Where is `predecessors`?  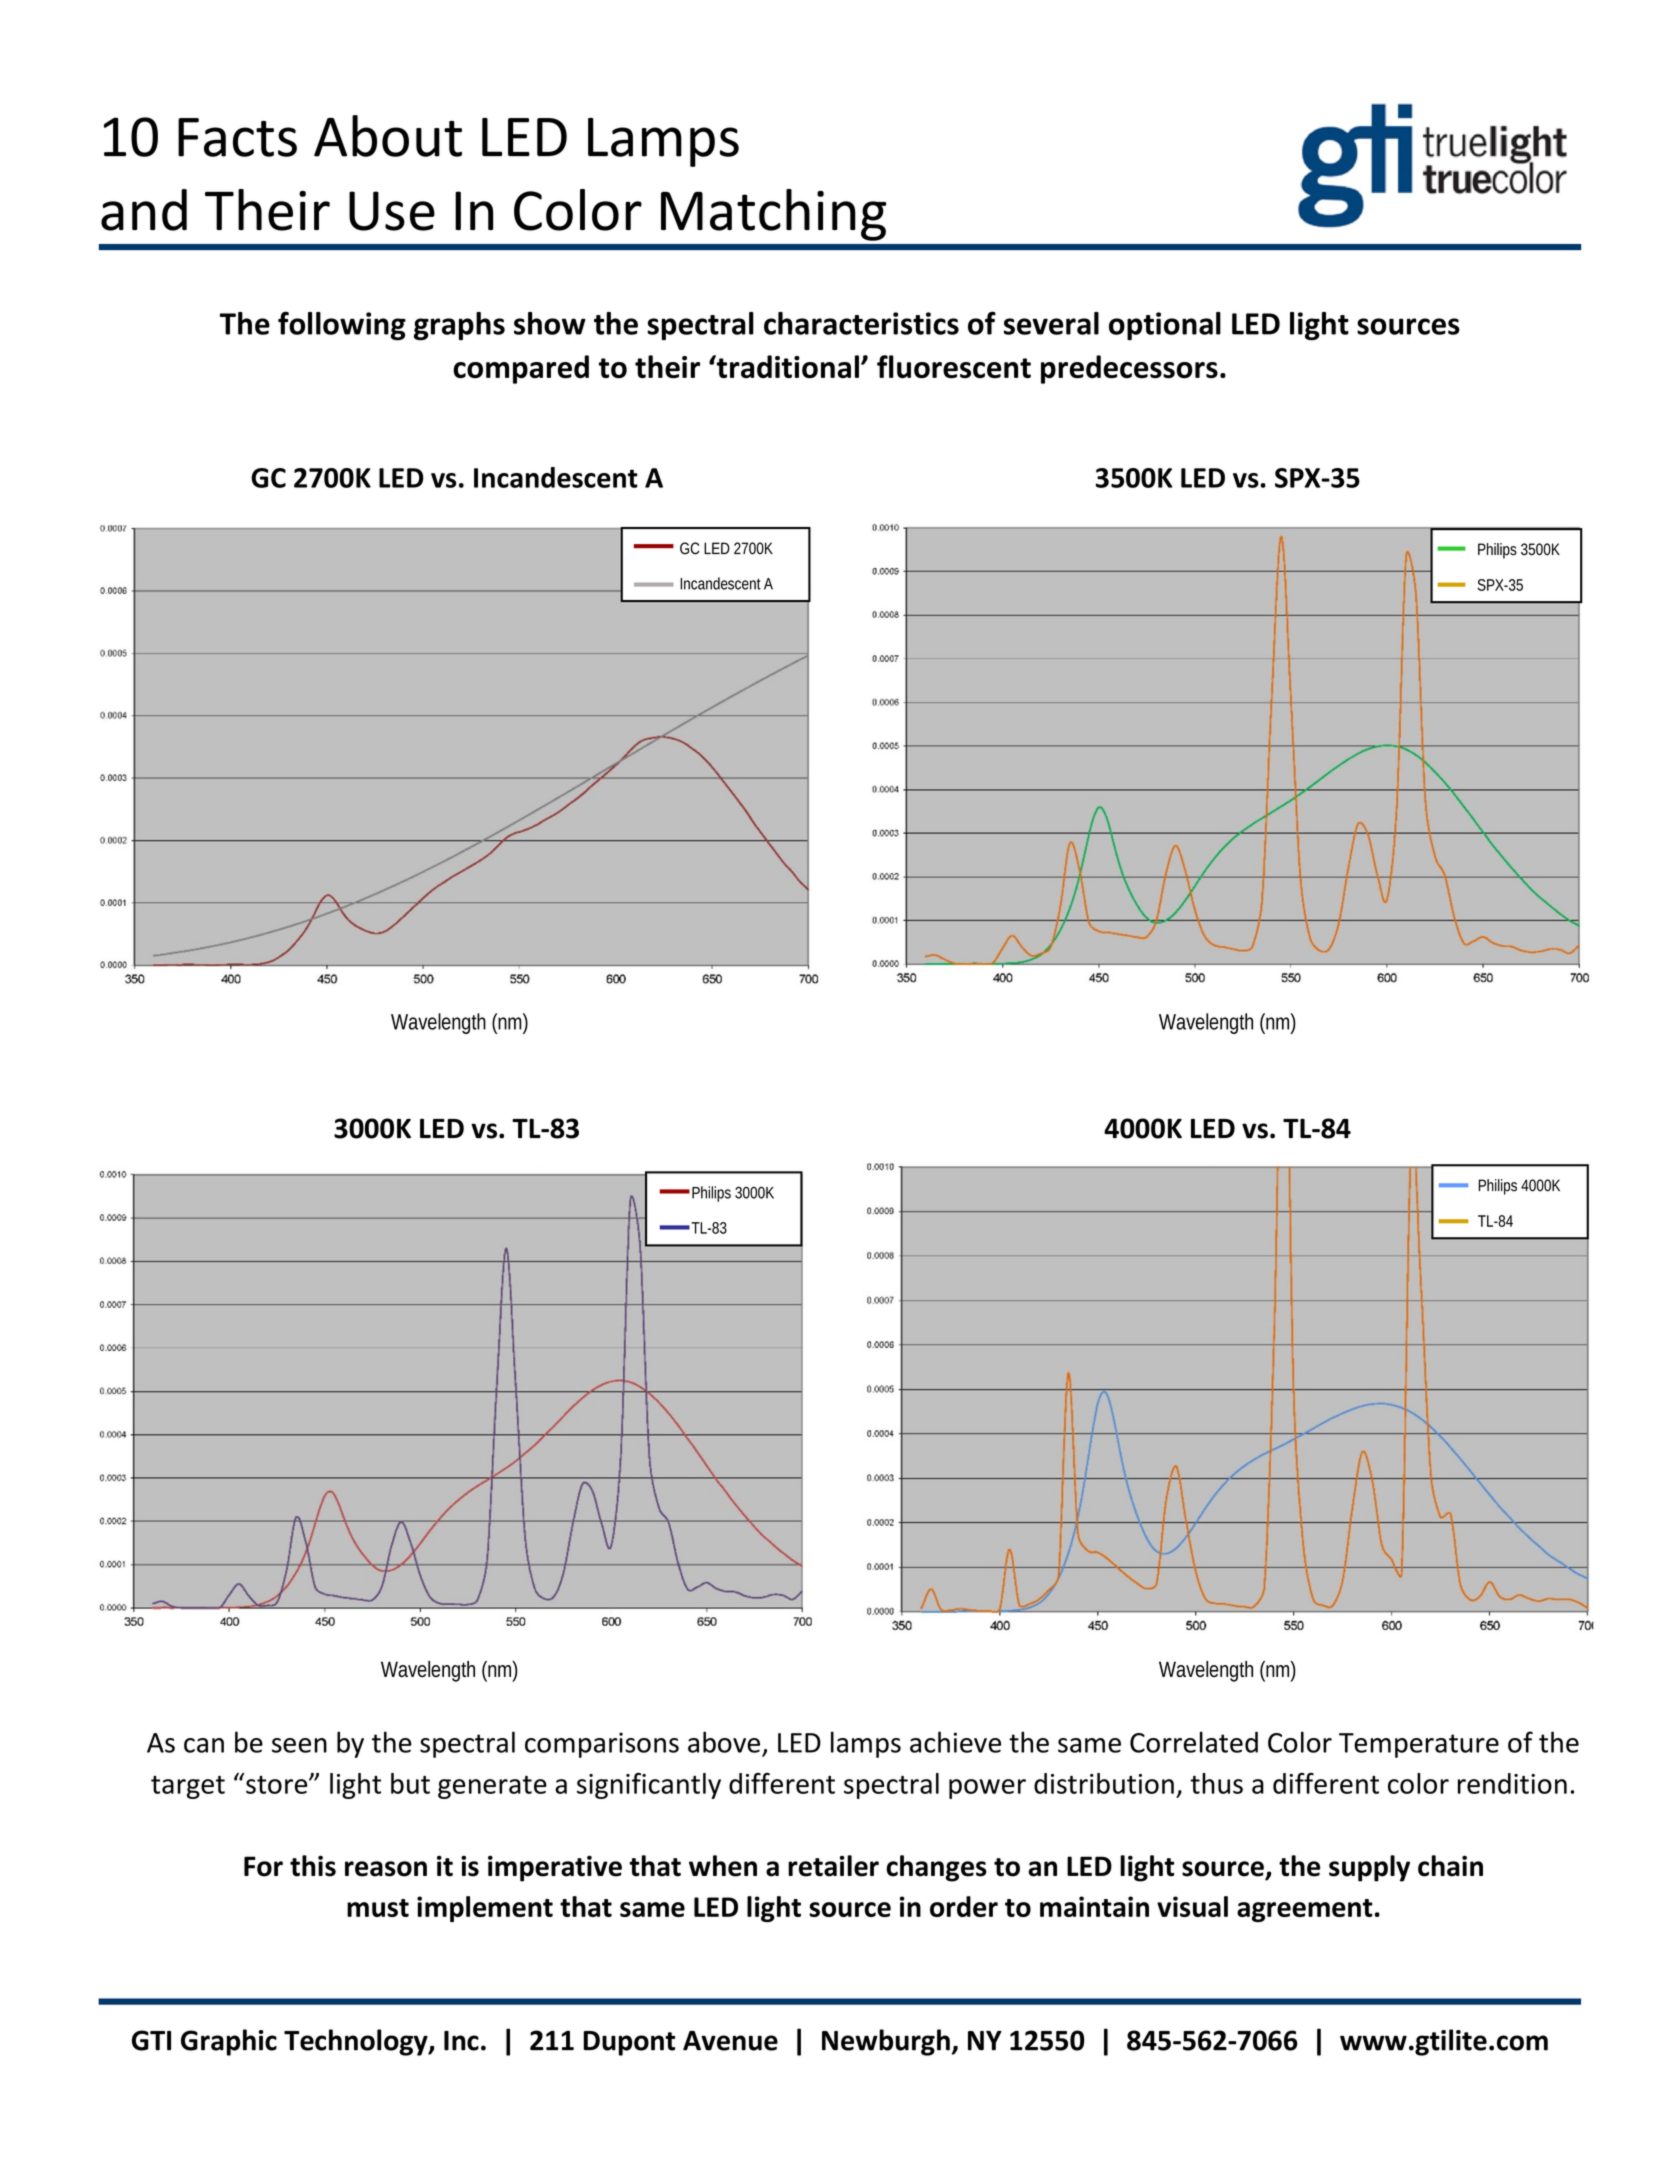 predecessors is located at coordinates (1129, 369).
